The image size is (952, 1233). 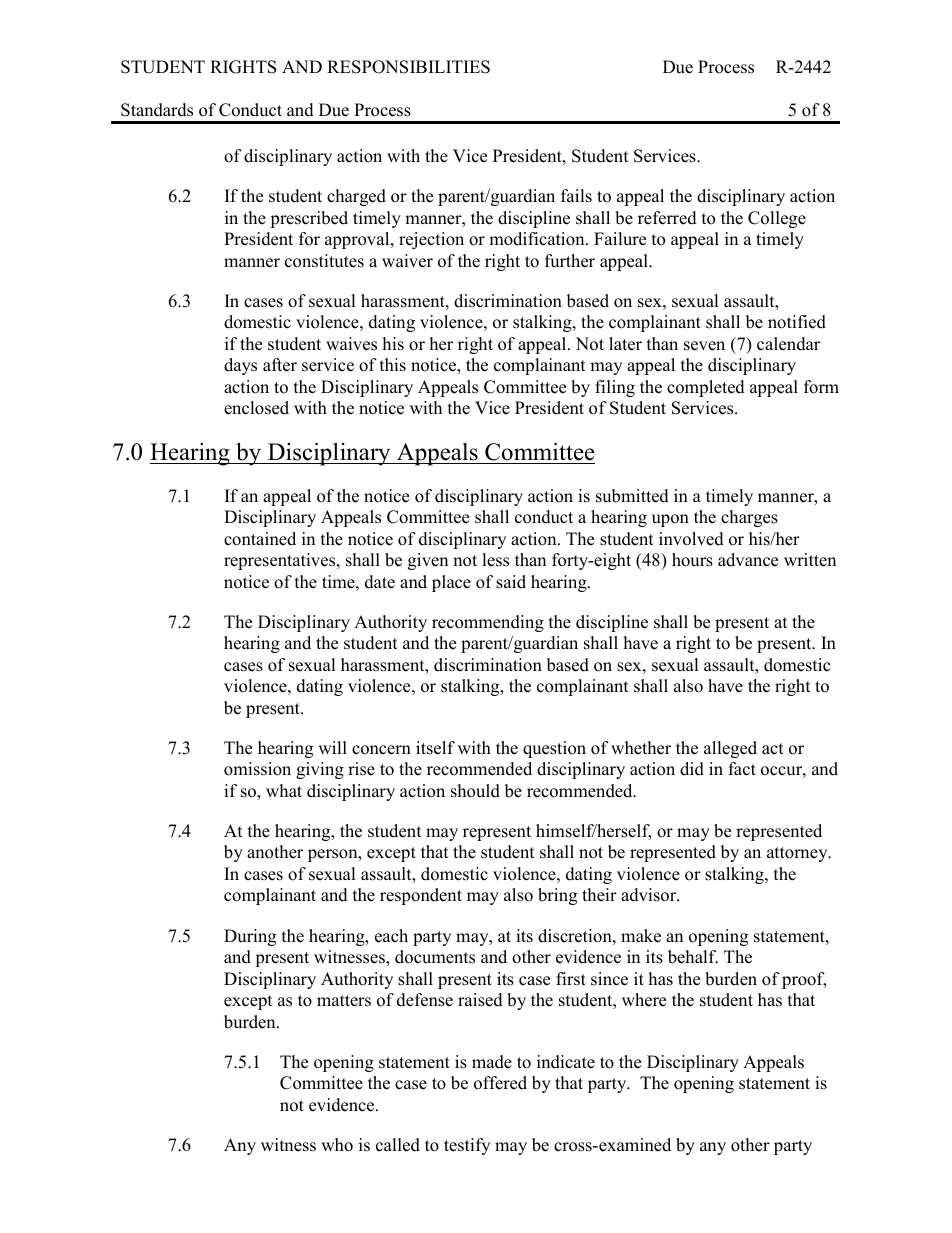 I want to click on RESPONSIBILITIES, so click(x=408, y=67).
